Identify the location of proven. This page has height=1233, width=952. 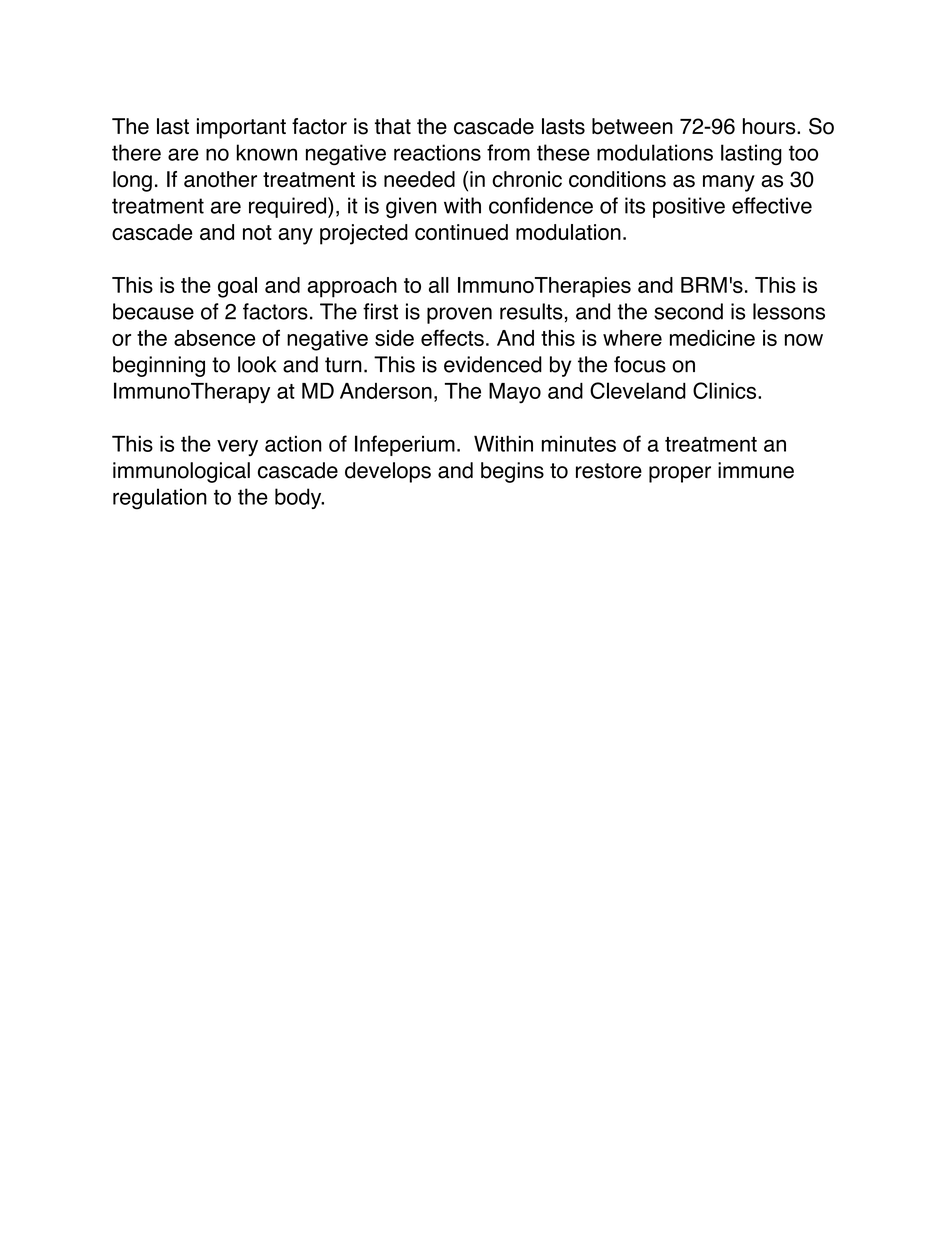
(459, 315).
